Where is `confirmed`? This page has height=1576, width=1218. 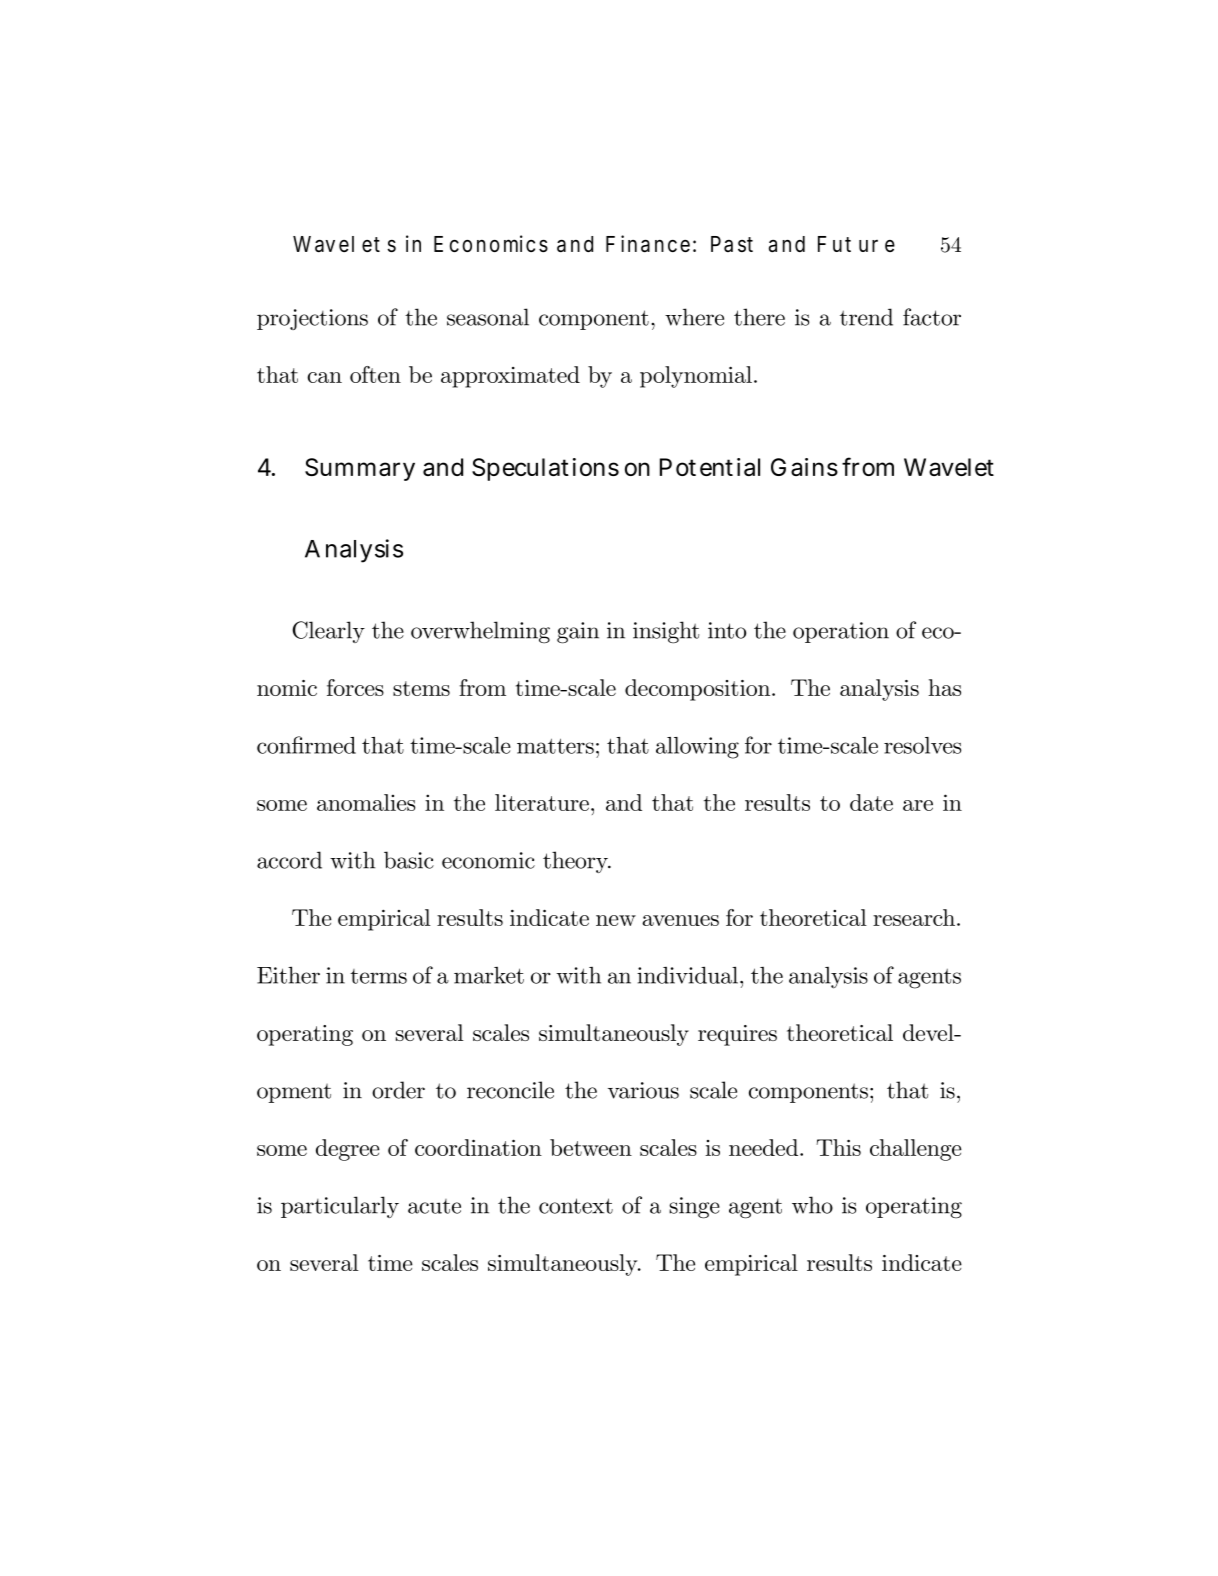
confirmed is located at coordinates (306, 745).
